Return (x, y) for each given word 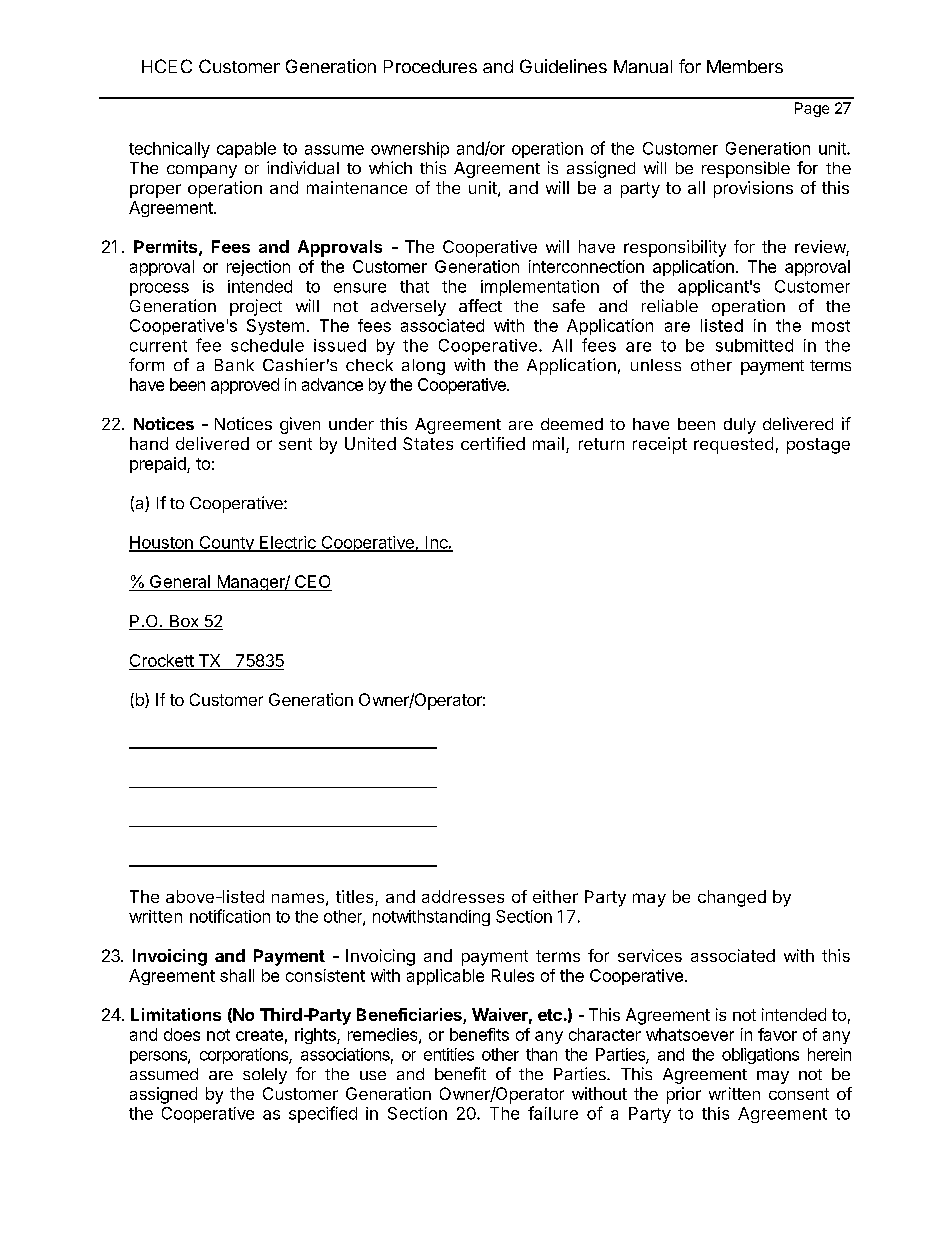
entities (449, 1054)
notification (230, 916)
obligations (760, 1056)
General (180, 583)
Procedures (430, 66)
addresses (463, 896)
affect (480, 305)
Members (745, 66)
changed (732, 898)
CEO (312, 583)
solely (265, 1076)
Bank (234, 365)
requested (733, 445)
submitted (754, 345)
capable (246, 150)
